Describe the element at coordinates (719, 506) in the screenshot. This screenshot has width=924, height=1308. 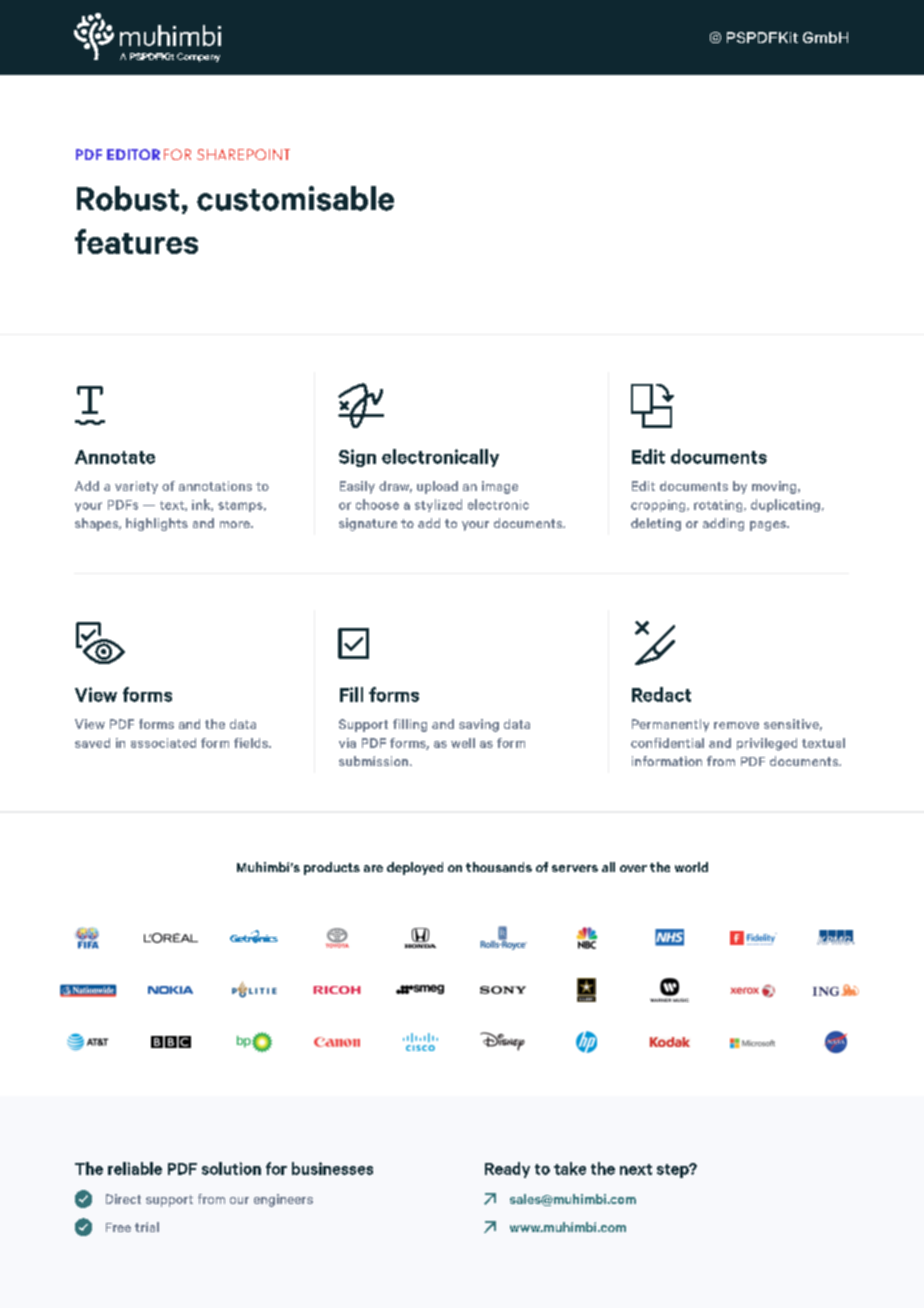
I see `rotating` at that location.
